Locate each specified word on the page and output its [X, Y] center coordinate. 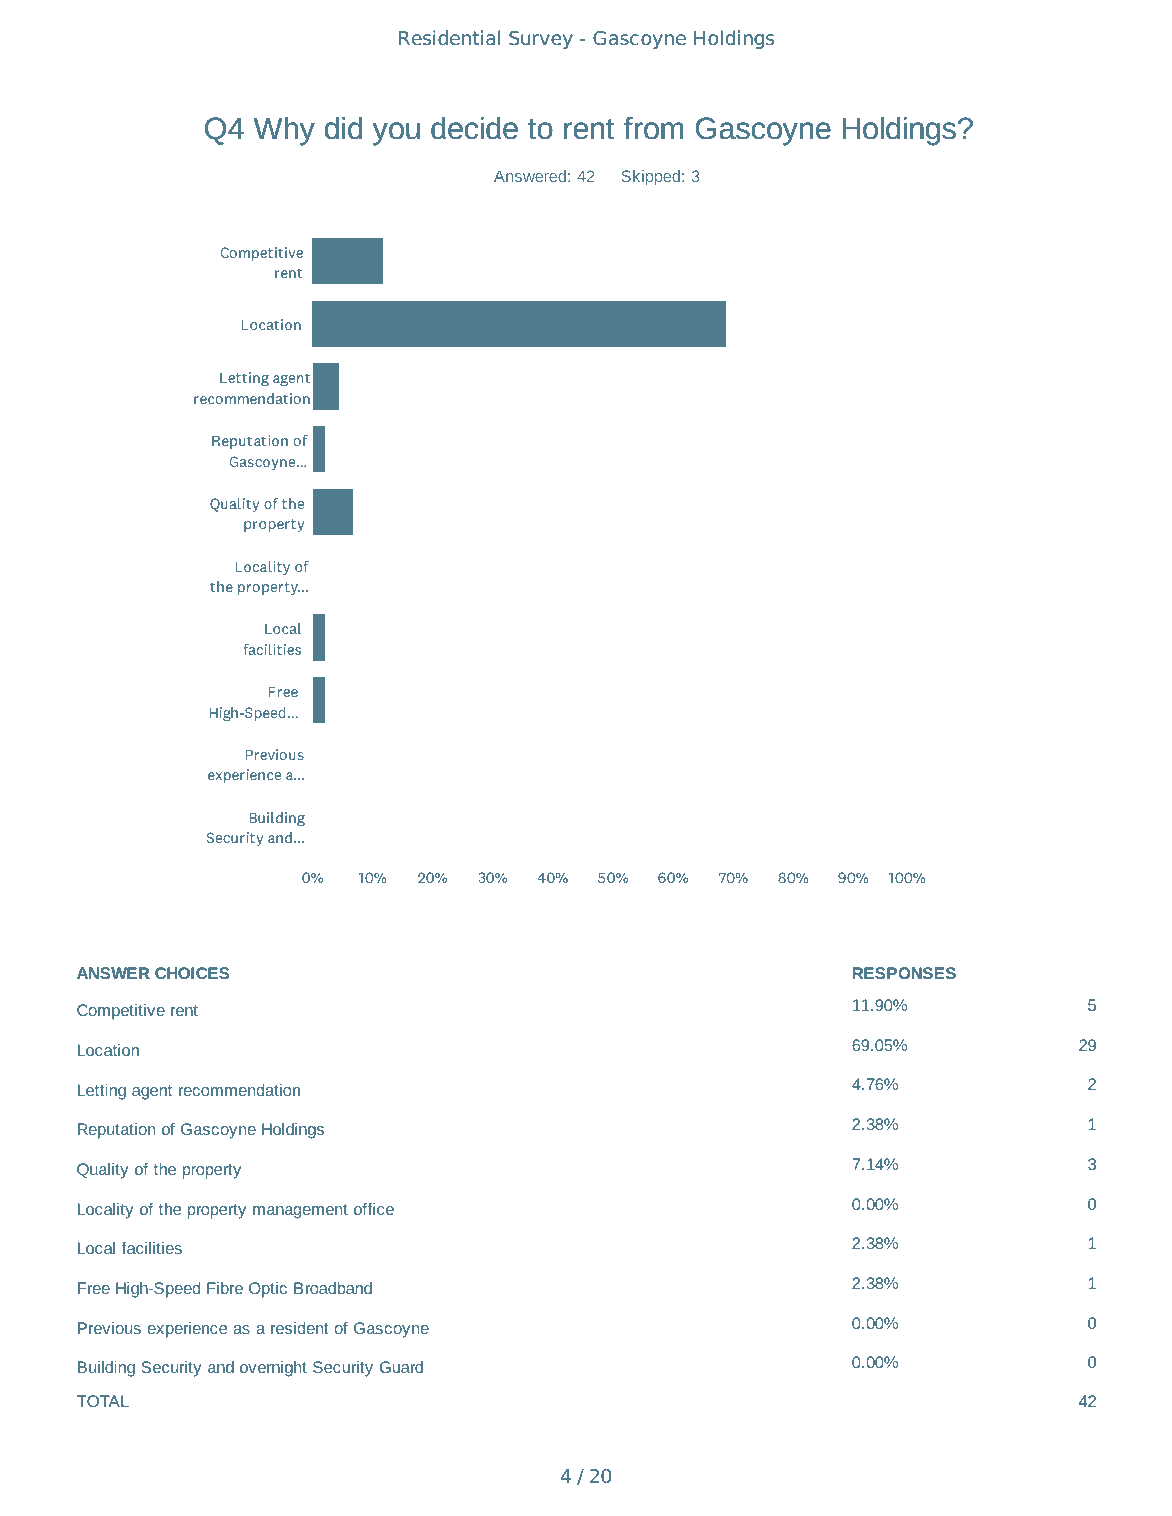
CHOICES [192, 973]
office [374, 1209]
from [653, 128]
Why [284, 131]
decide [474, 128]
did [343, 128]
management [300, 1211]
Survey [541, 40]
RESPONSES [904, 973]
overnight [273, 1369]
